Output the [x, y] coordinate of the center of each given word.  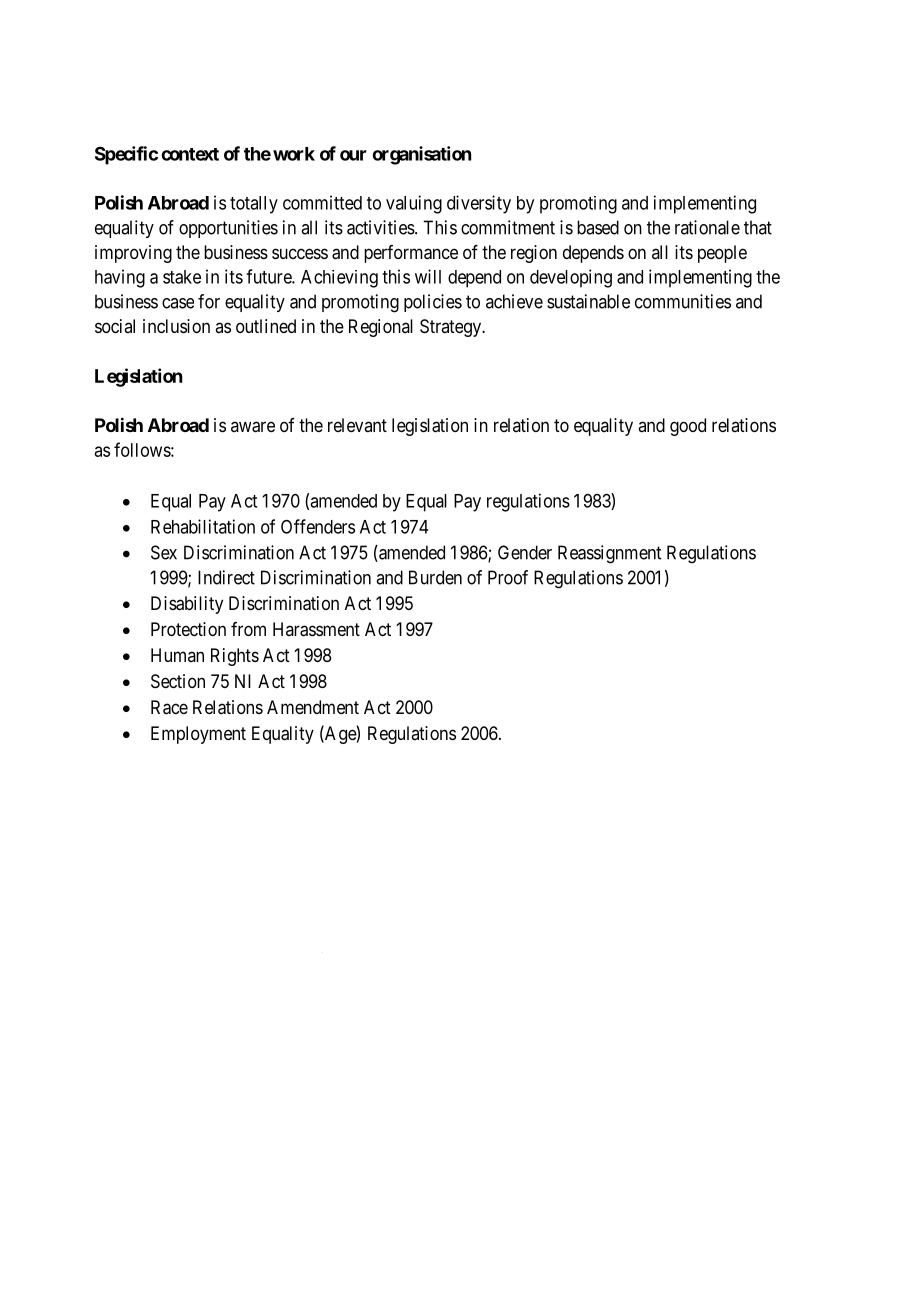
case [178, 303]
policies [433, 303]
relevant [357, 425]
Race [169, 707]
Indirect [226, 577]
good [688, 427]
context [190, 154]
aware [253, 427]
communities [683, 301]
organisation [421, 155]
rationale [707, 227]
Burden [435, 577]
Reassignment [609, 554]
